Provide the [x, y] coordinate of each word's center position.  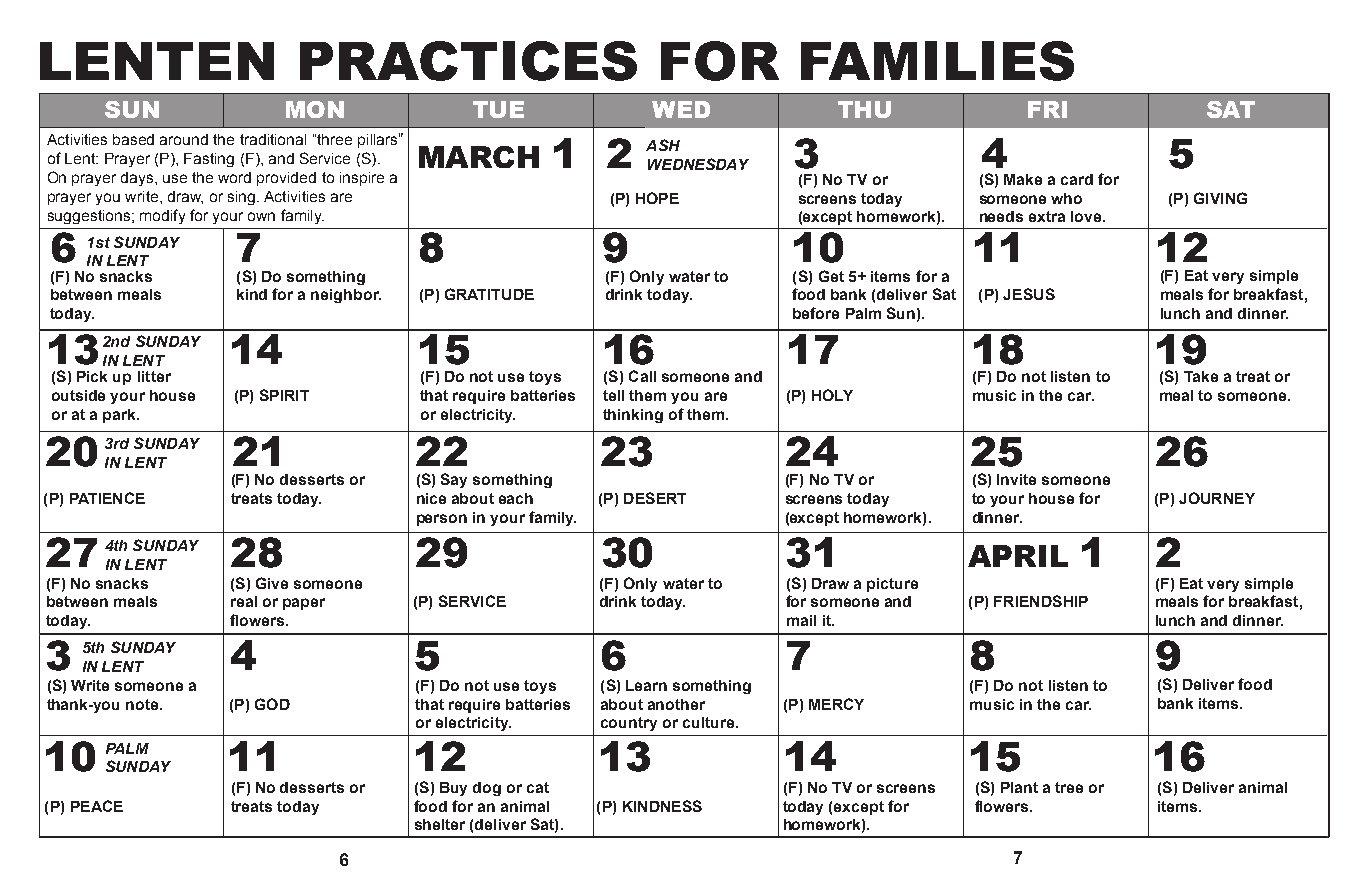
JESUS [1029, 294]
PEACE [97, 806]
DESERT [655, 498]
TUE [498, 109]
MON [315, 109]
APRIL [1018, 556]
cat [538, 787]
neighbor [346, 296]
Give [272, 583]
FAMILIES [937, 61]
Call [642, 376]
